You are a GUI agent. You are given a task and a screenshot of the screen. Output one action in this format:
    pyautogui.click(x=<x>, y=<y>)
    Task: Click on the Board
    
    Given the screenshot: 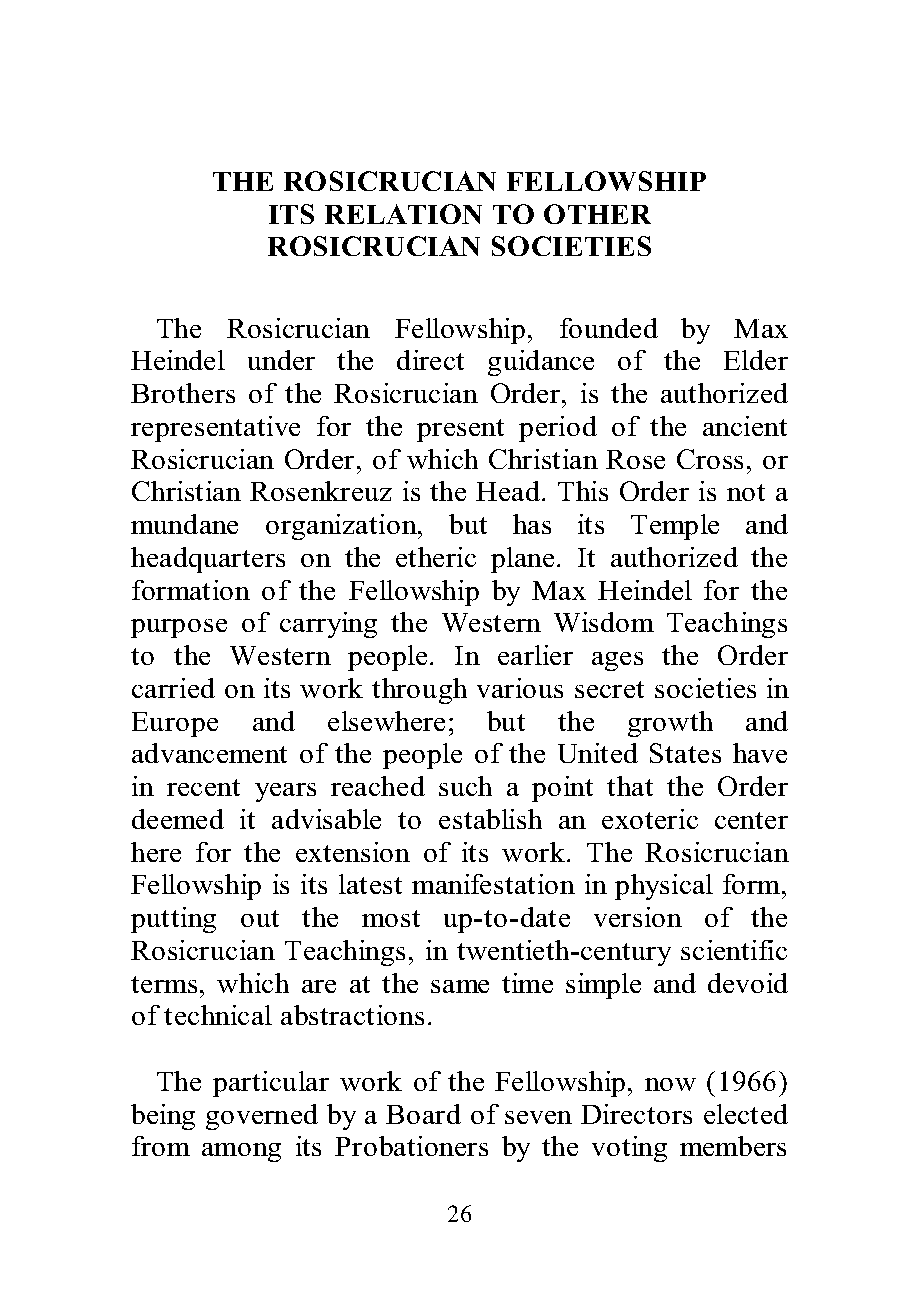 What is the action you would take?
    pyautogui.click(x=423, y=1114)
